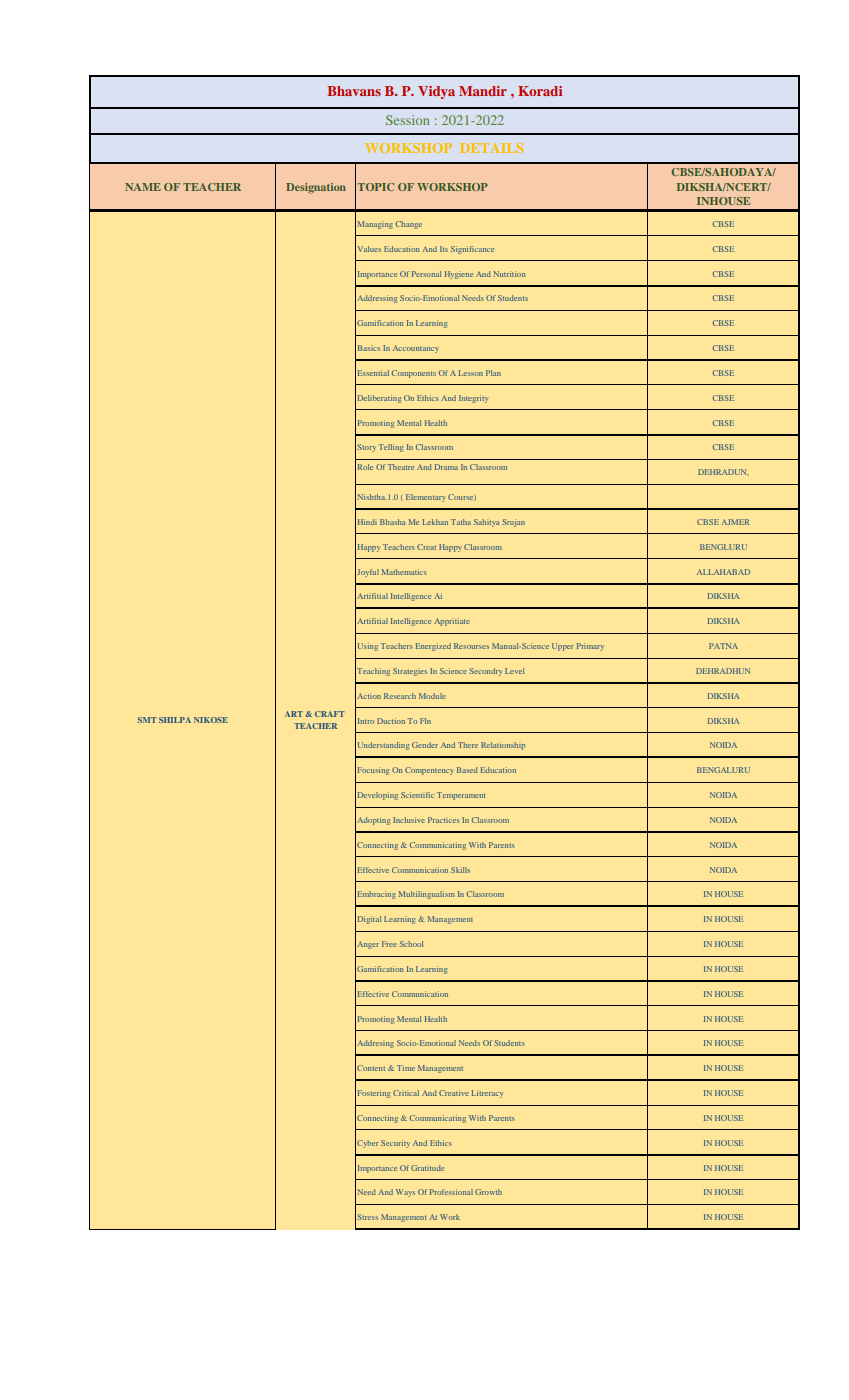 The image size is (849, 1400). Describe the element at coordinates (491, 148) in the screenshot. I see `DETAILS` at that location.
